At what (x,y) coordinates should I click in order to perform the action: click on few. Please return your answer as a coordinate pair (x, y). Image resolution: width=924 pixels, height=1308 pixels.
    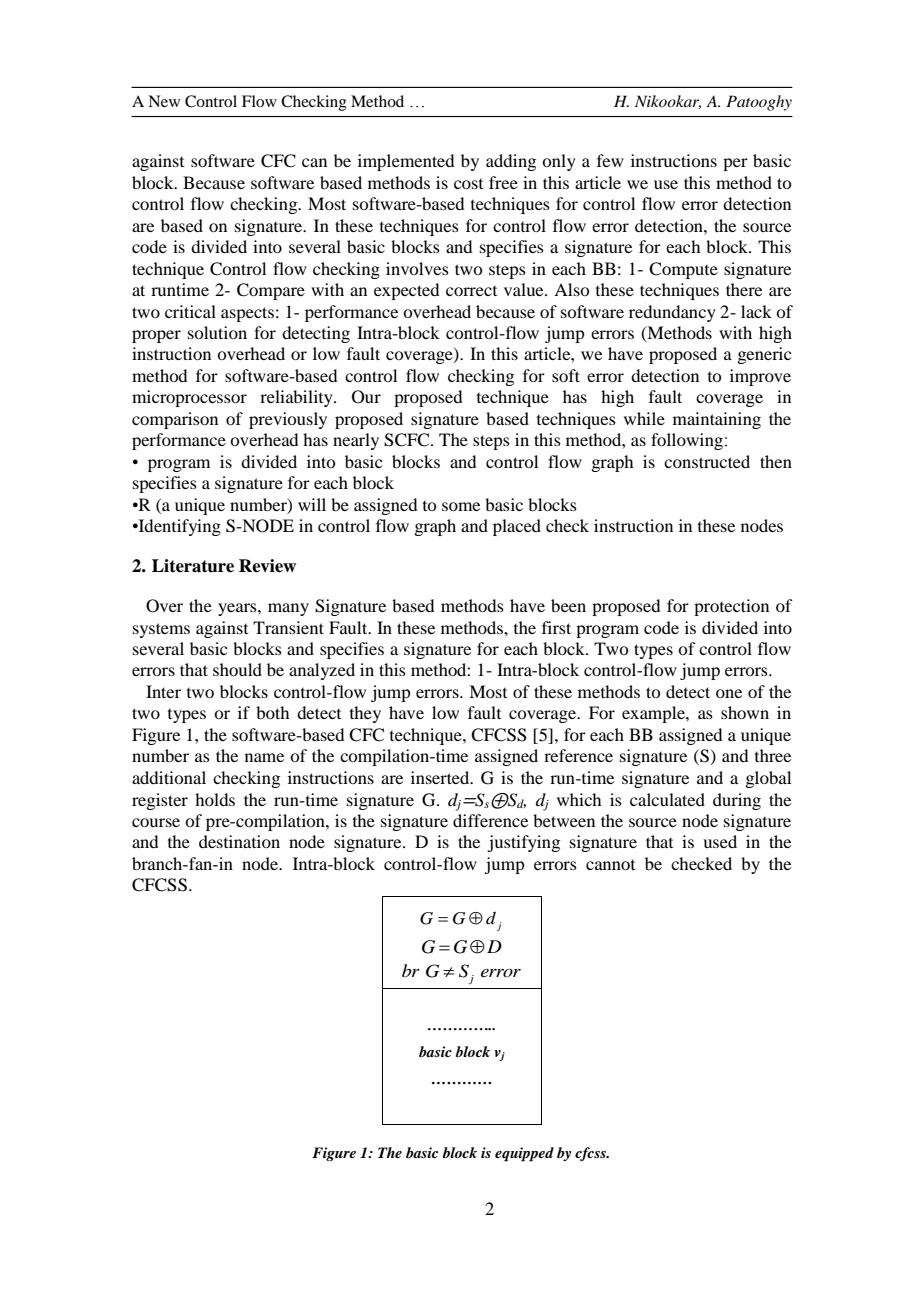
    Looking at the image, I should click on (610, 160).
